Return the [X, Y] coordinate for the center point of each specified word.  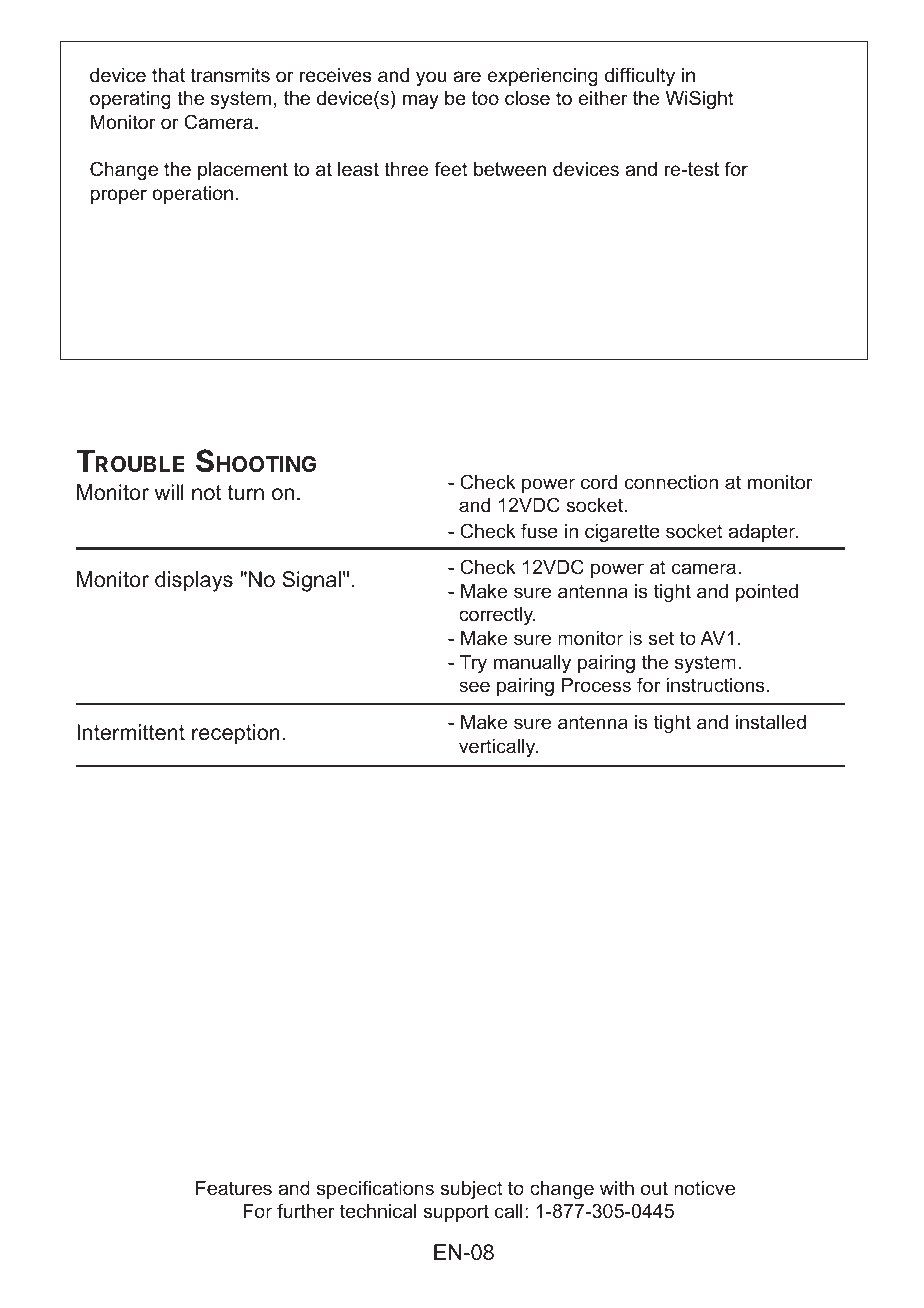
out [654, 1188]
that [168, 75]
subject [471, 1190]
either [603, 98]
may [421, 101]
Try [473, 664]
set [661, 638]
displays [194, 581]
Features [234, 1188]
